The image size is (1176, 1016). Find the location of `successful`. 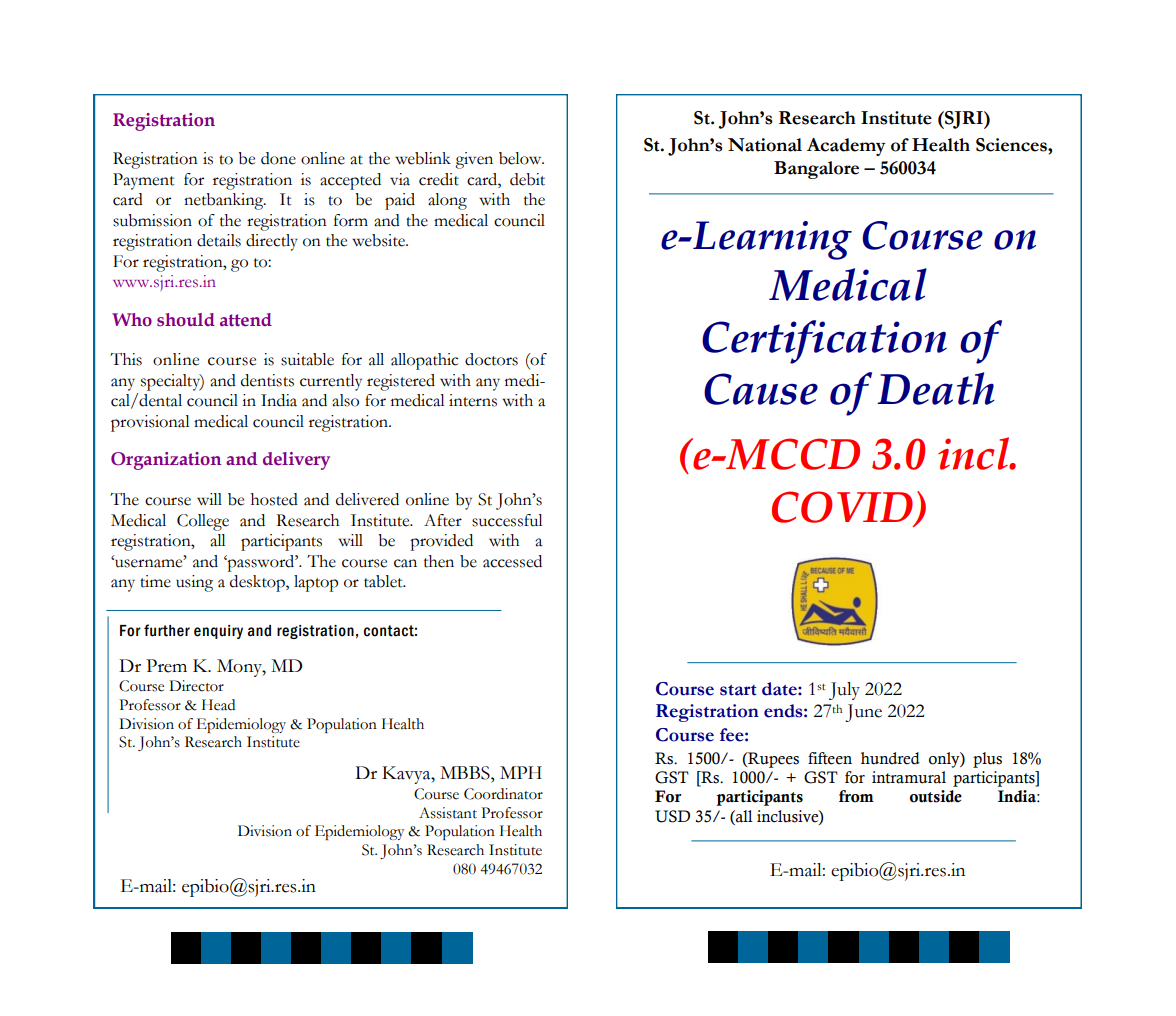

successful is located at coordinates (507, 520).
